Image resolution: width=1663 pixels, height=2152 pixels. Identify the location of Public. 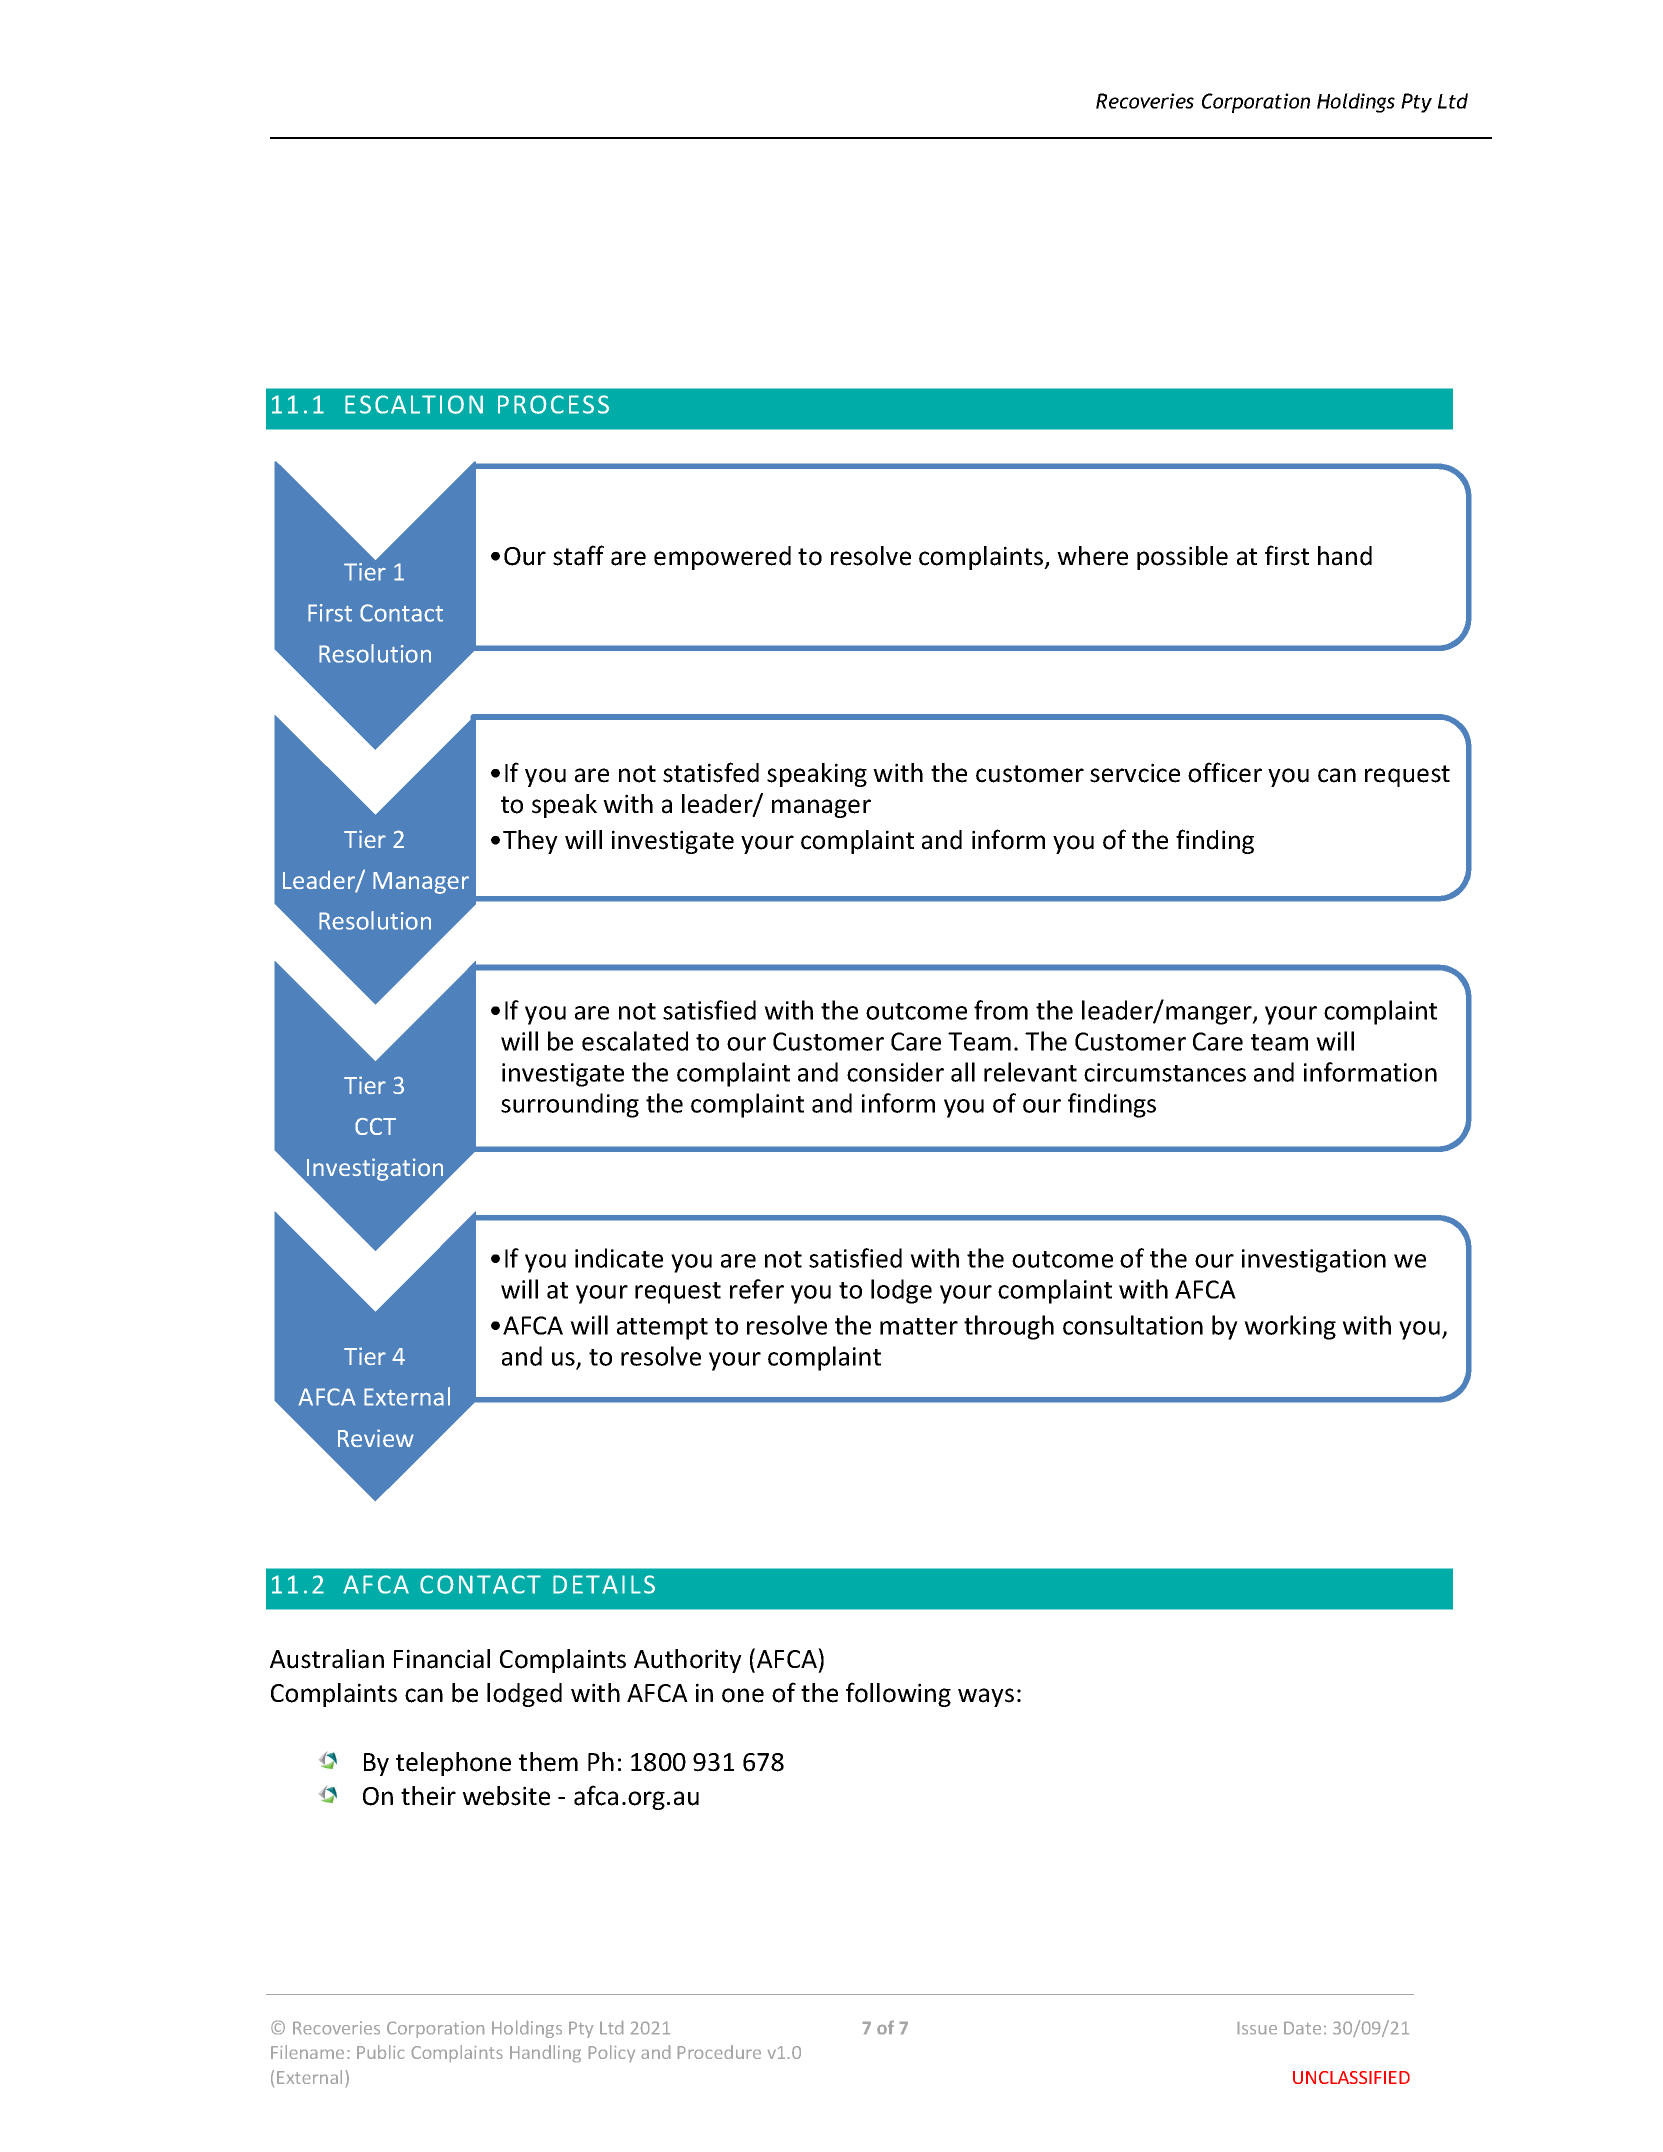
(380, 2052).
